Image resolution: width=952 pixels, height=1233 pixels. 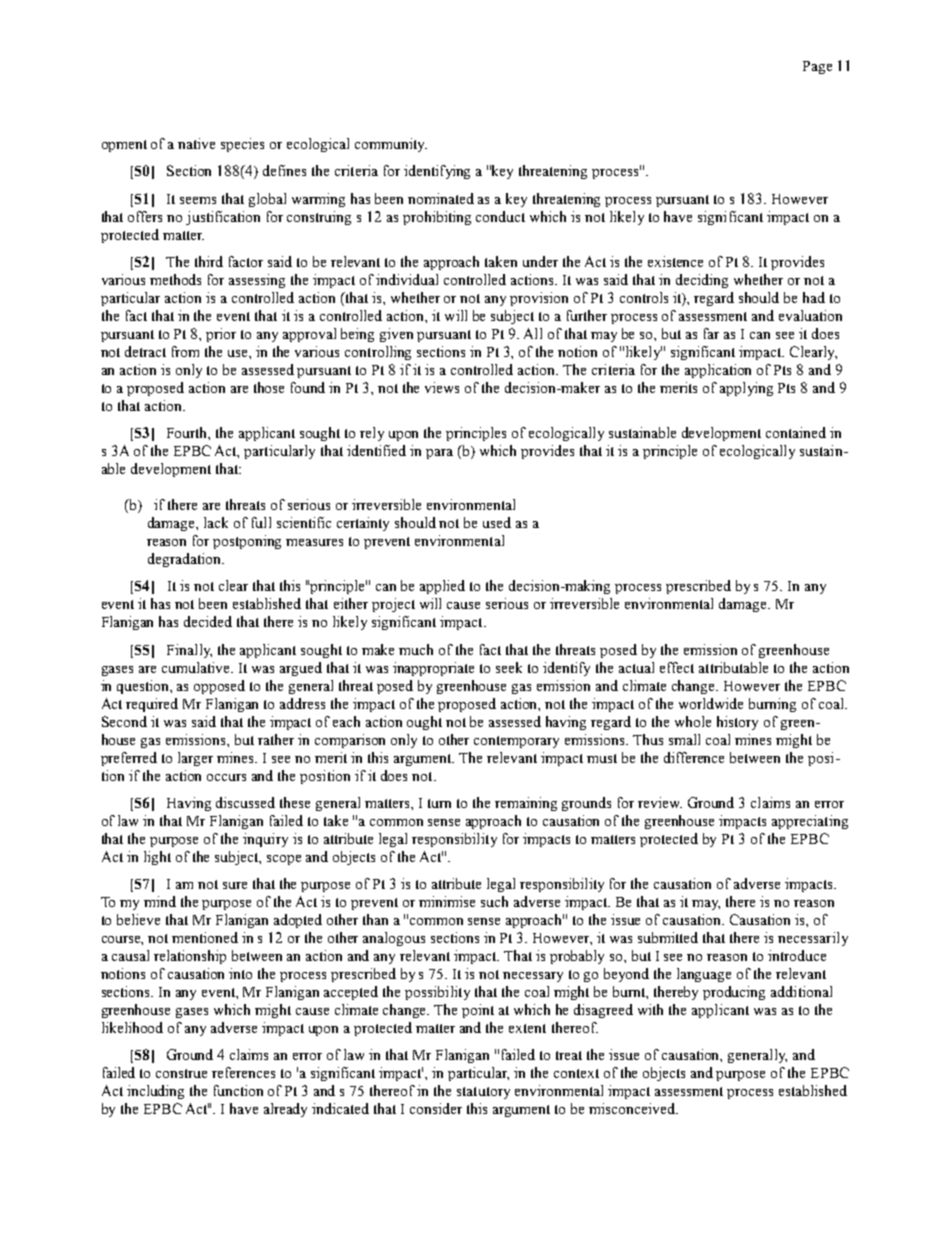 I want to click on those, so click(x=269, y=387).
